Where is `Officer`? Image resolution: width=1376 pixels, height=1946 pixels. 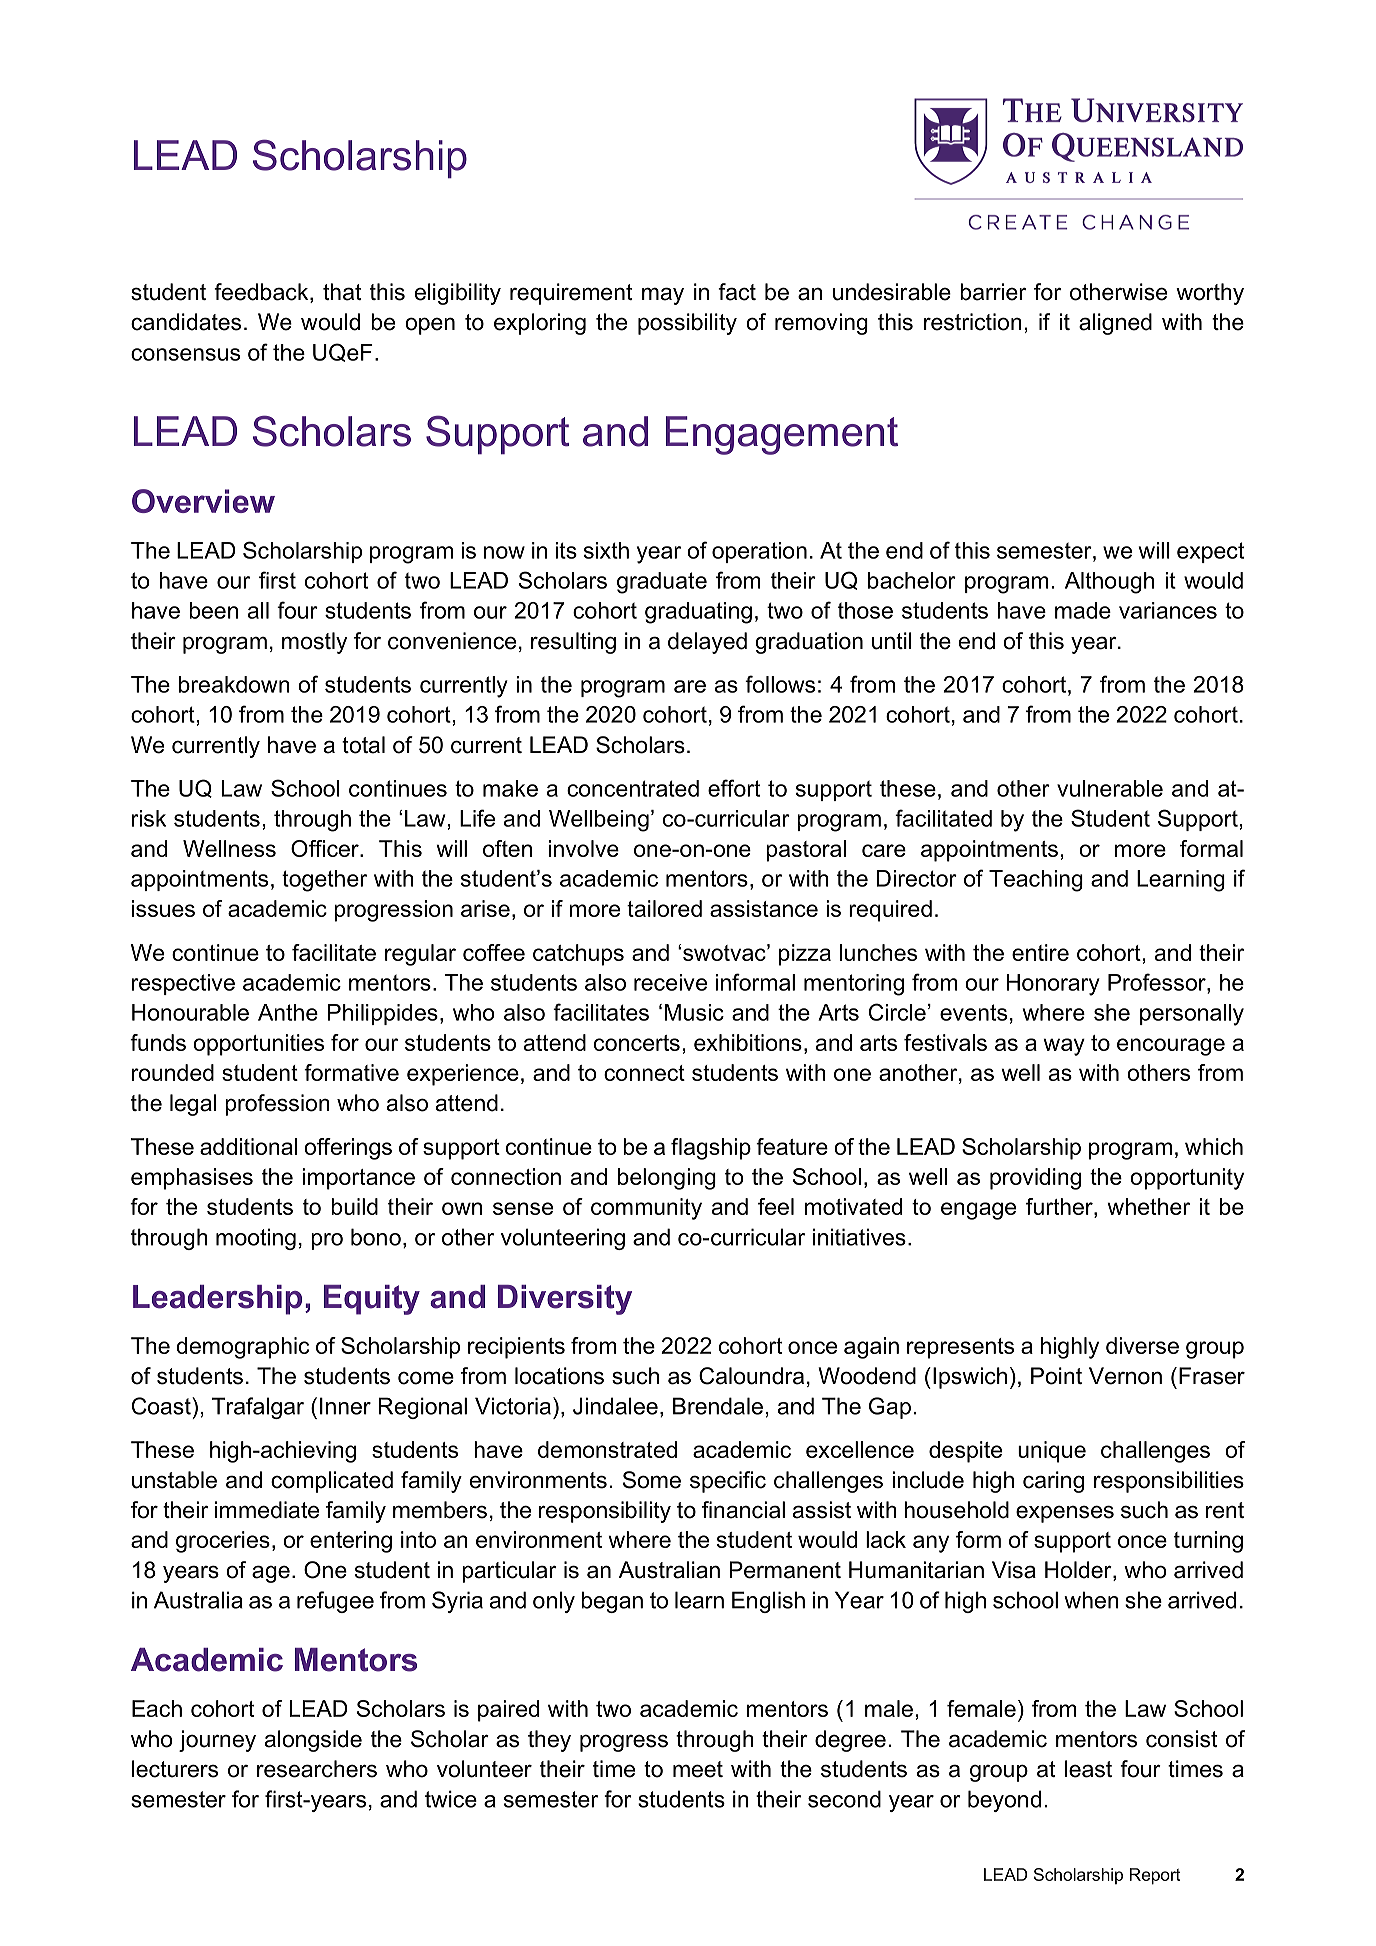
Officer is located at coordinates (326, 848).
